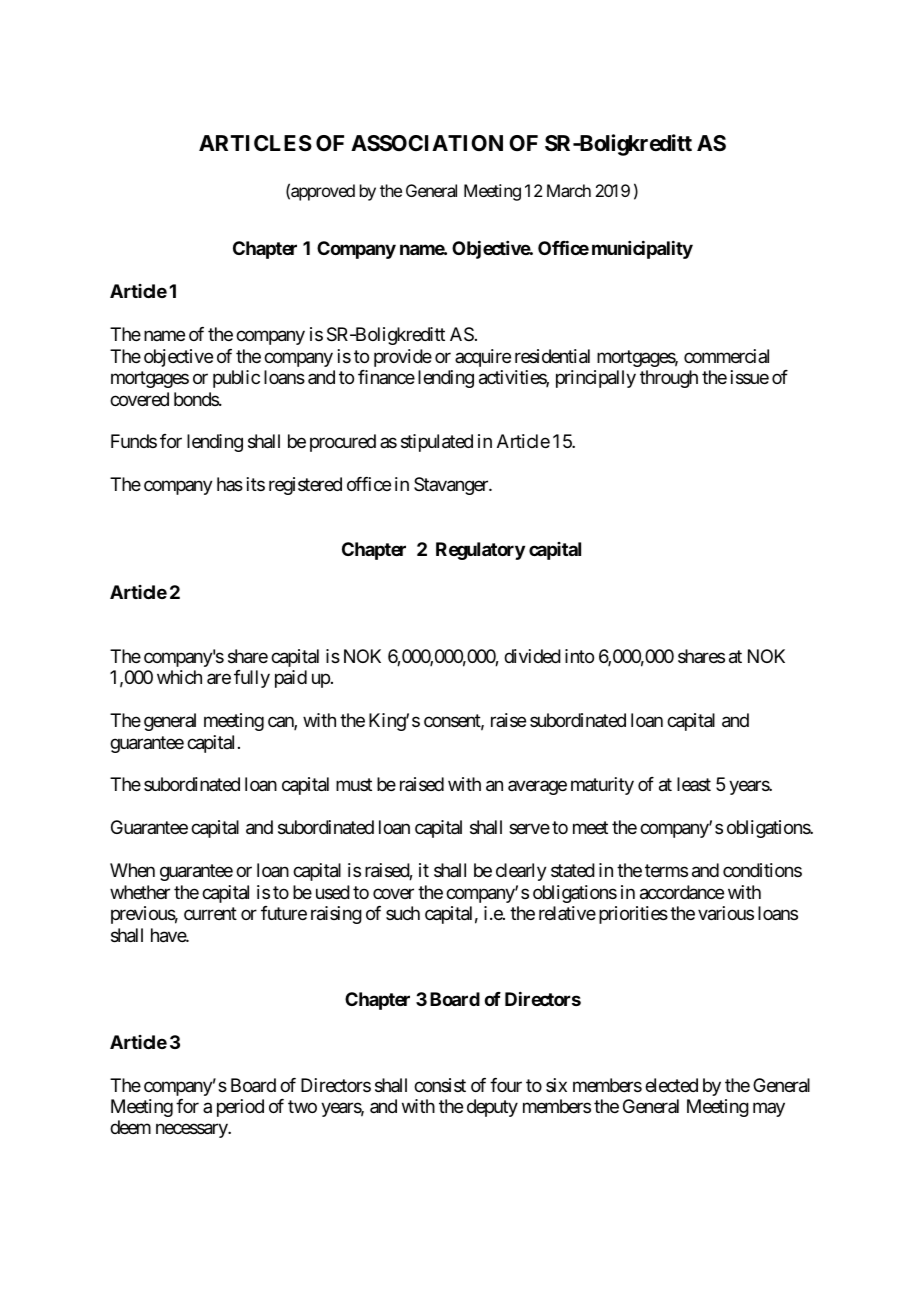  I want to click on through, so click(669, 379).
